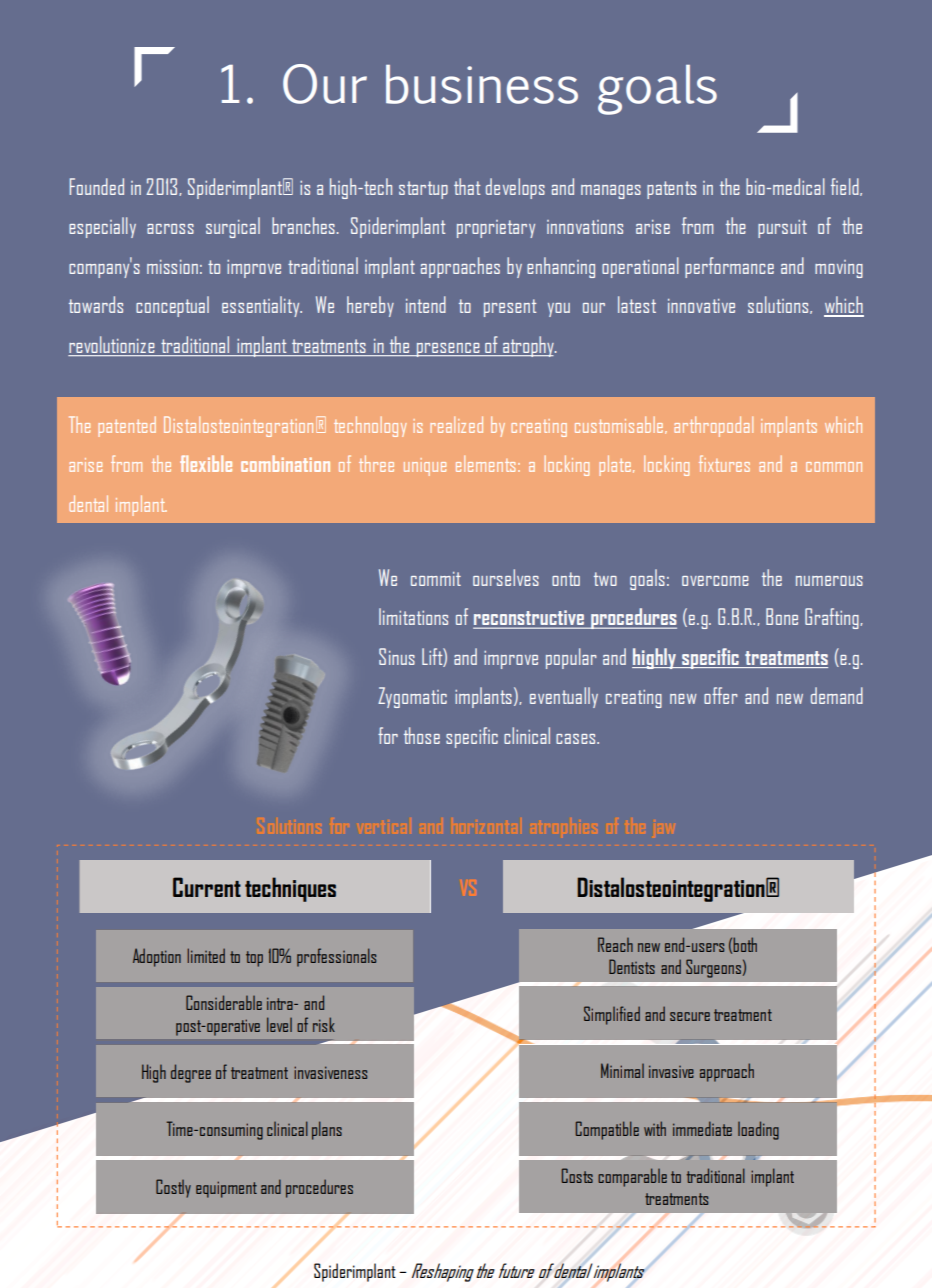  Describe the element at coordinates (456, 424) in the image. I see `realized` at that location.
